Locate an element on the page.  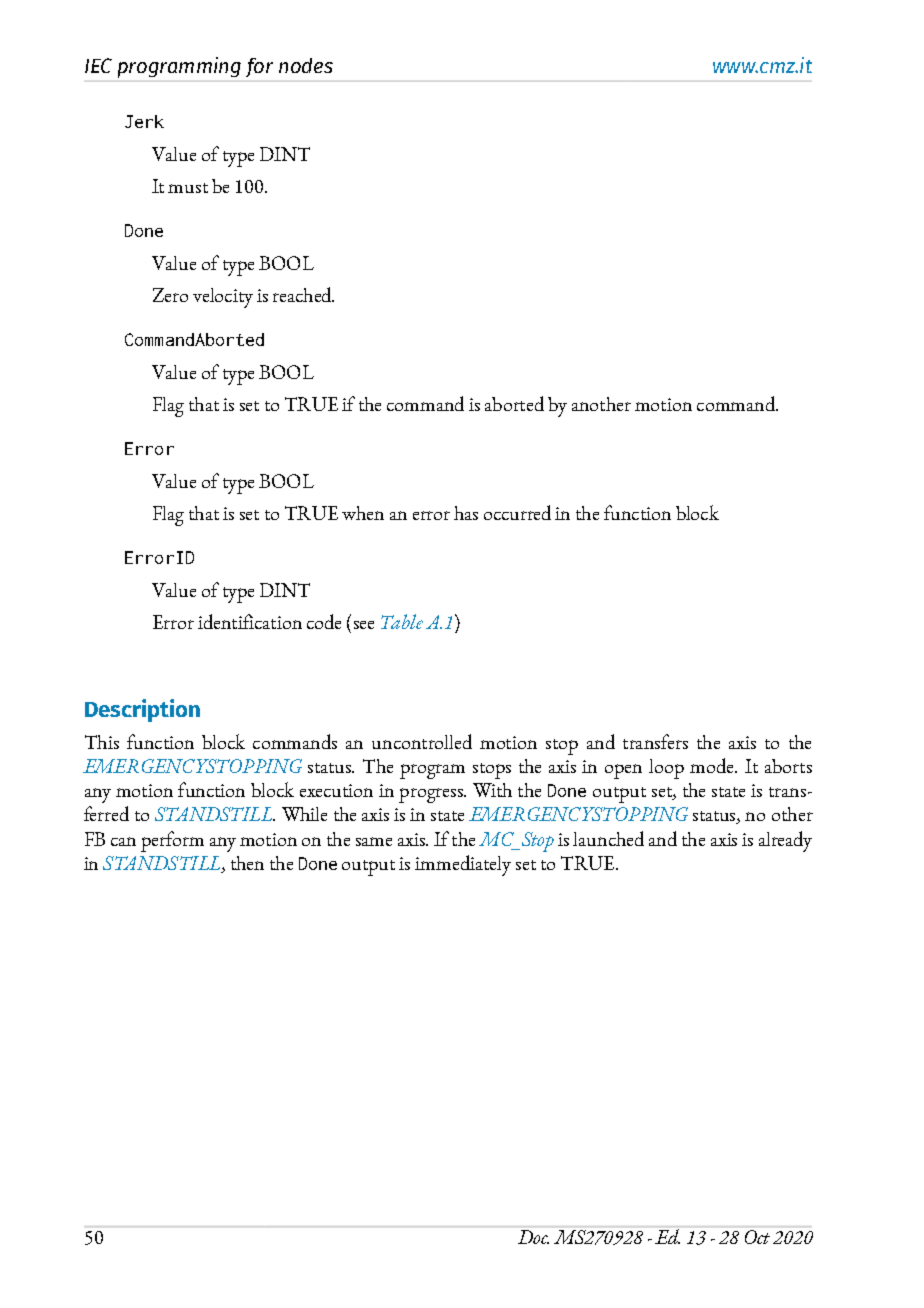
nodes is located at coordinates (306, 65).
